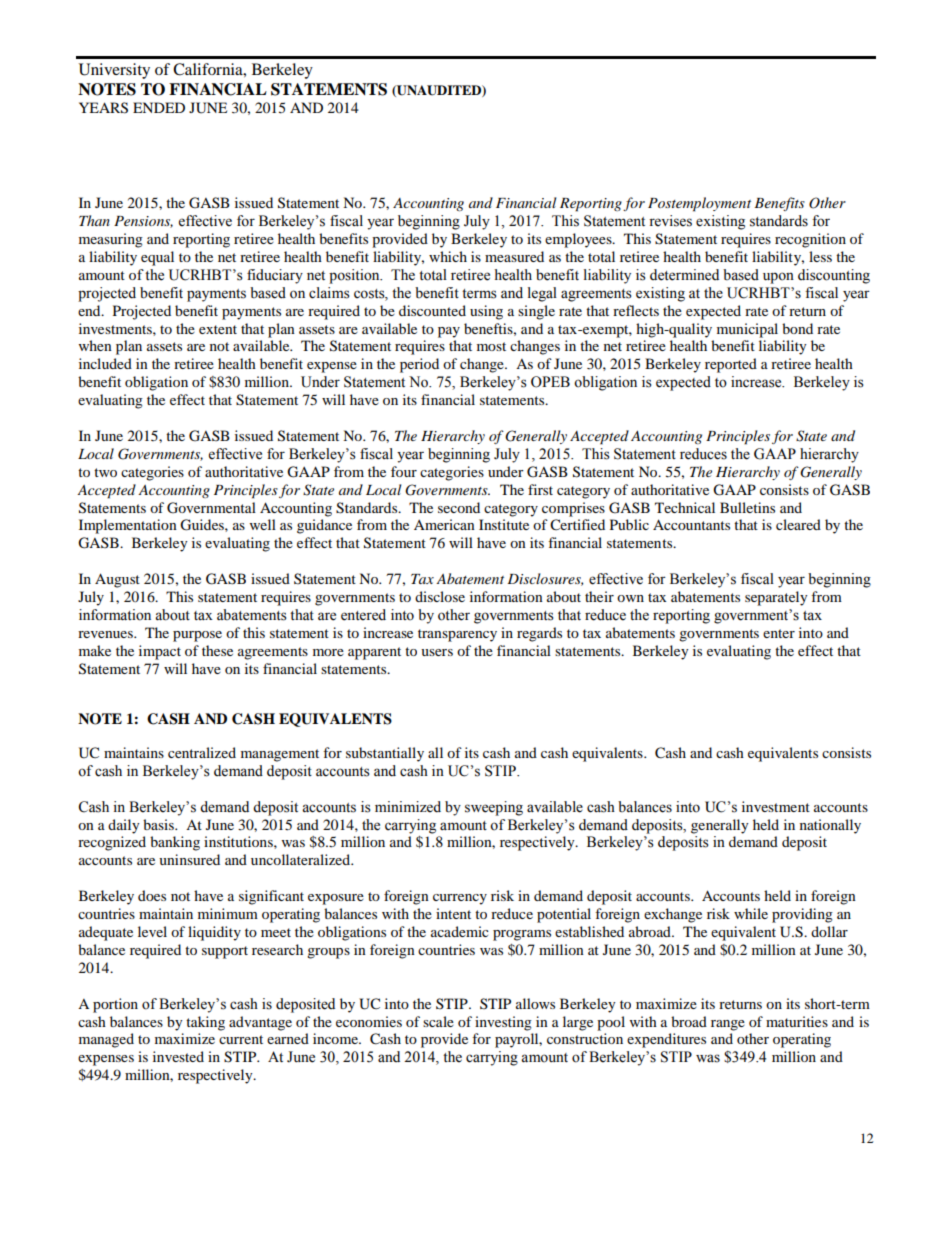 Image resolution: width=952 pixels, height=1233 pixels. What do you see at coordinates (159, 107) in the page?
I see `ENDED` at bounding box center [159, 107].
